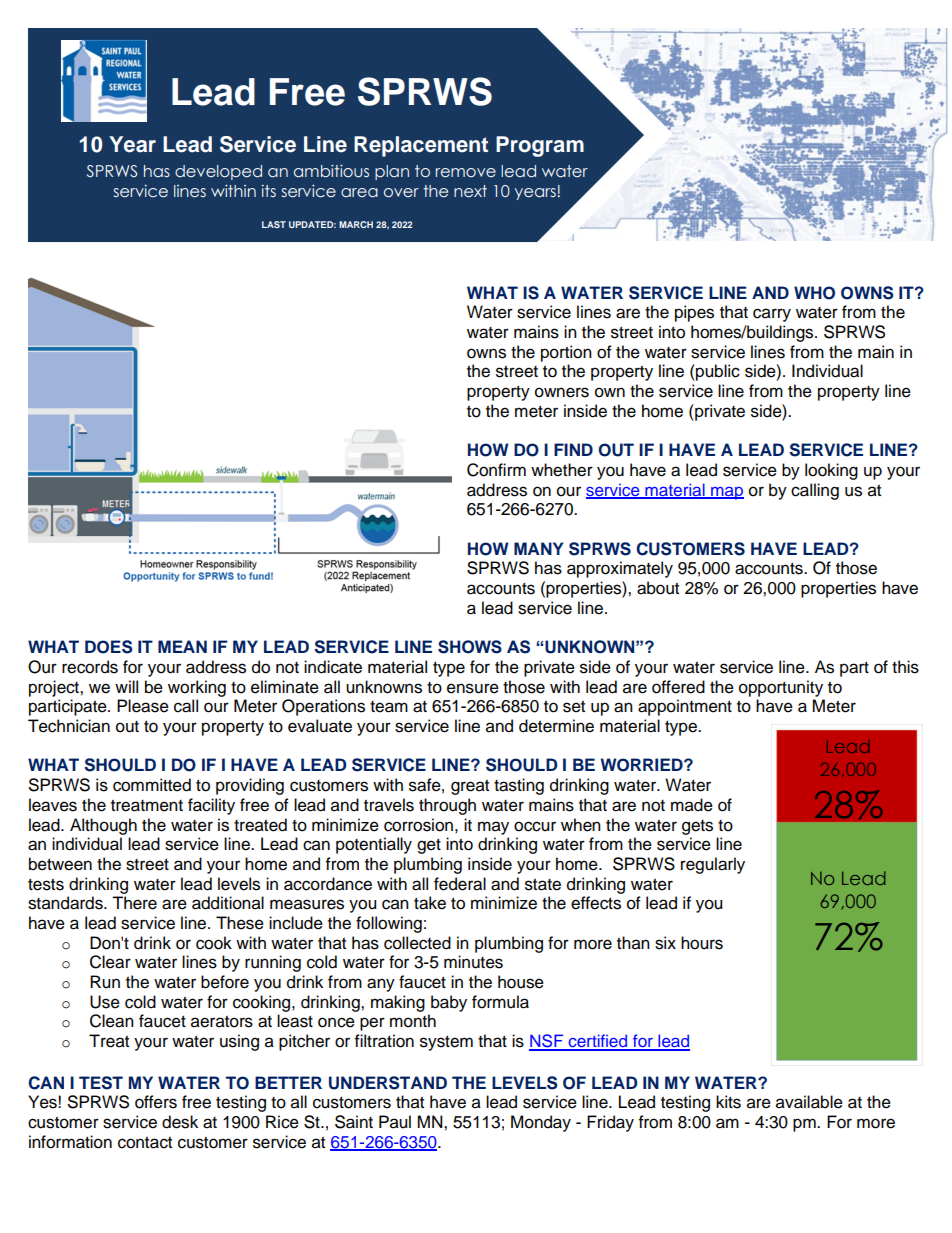  I want to click on There, so click(134, 903).
